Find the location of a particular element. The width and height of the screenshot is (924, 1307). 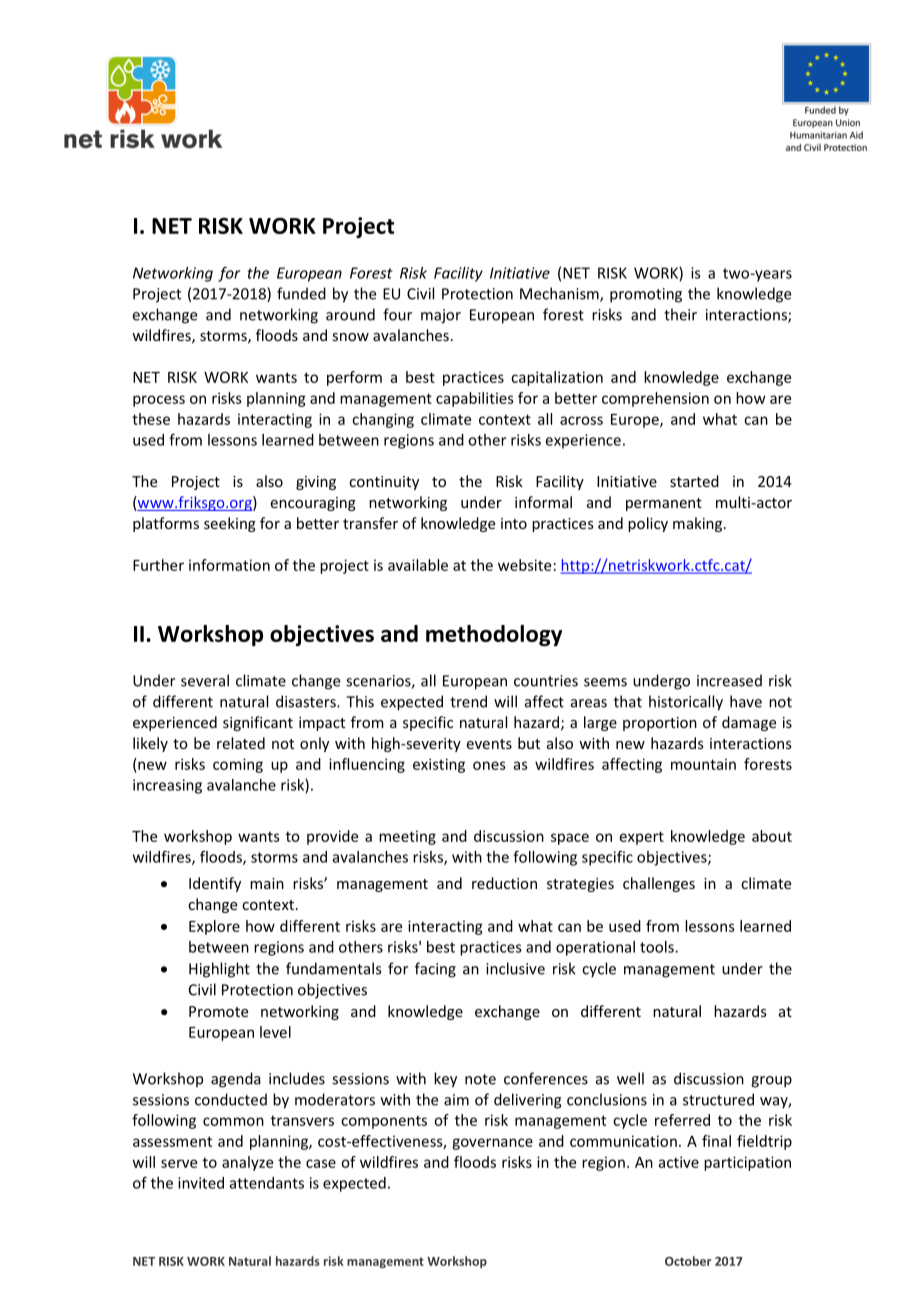

their is located at coordinates (680, 314).
